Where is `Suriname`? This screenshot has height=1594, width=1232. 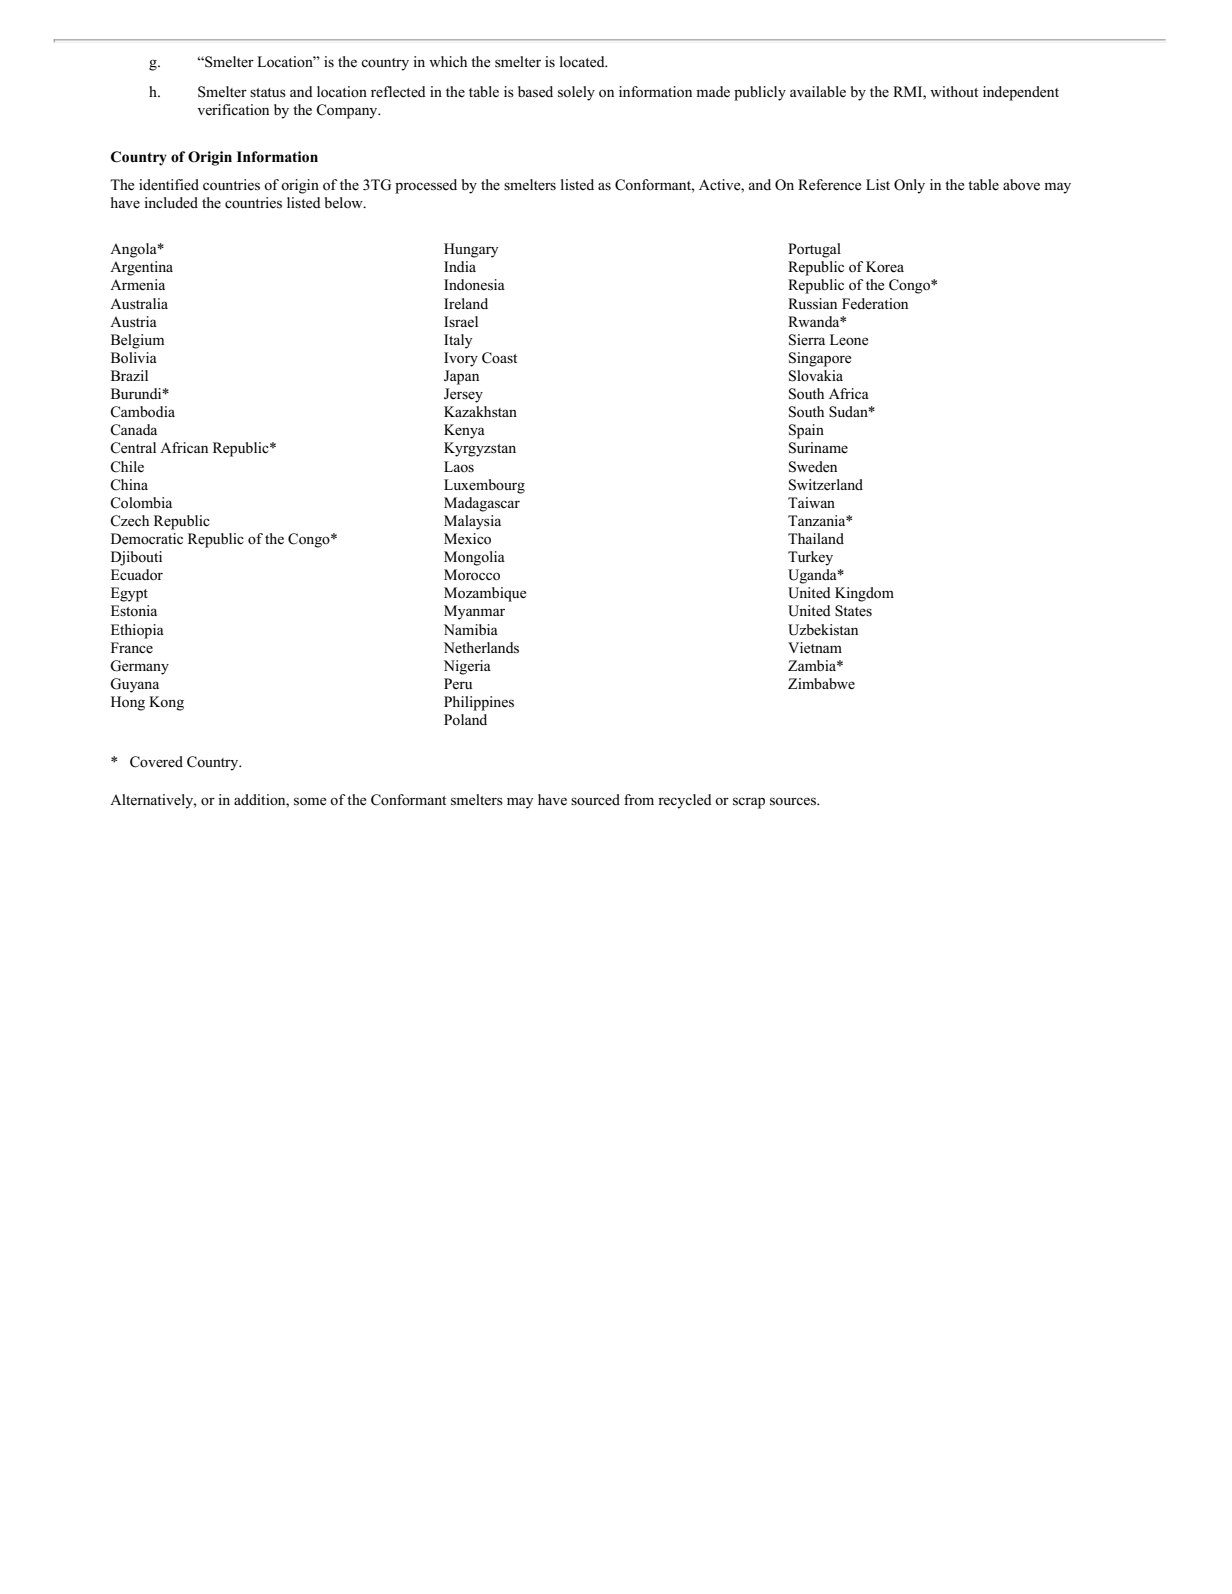
Suriname is located at coordinates (818, 448).
